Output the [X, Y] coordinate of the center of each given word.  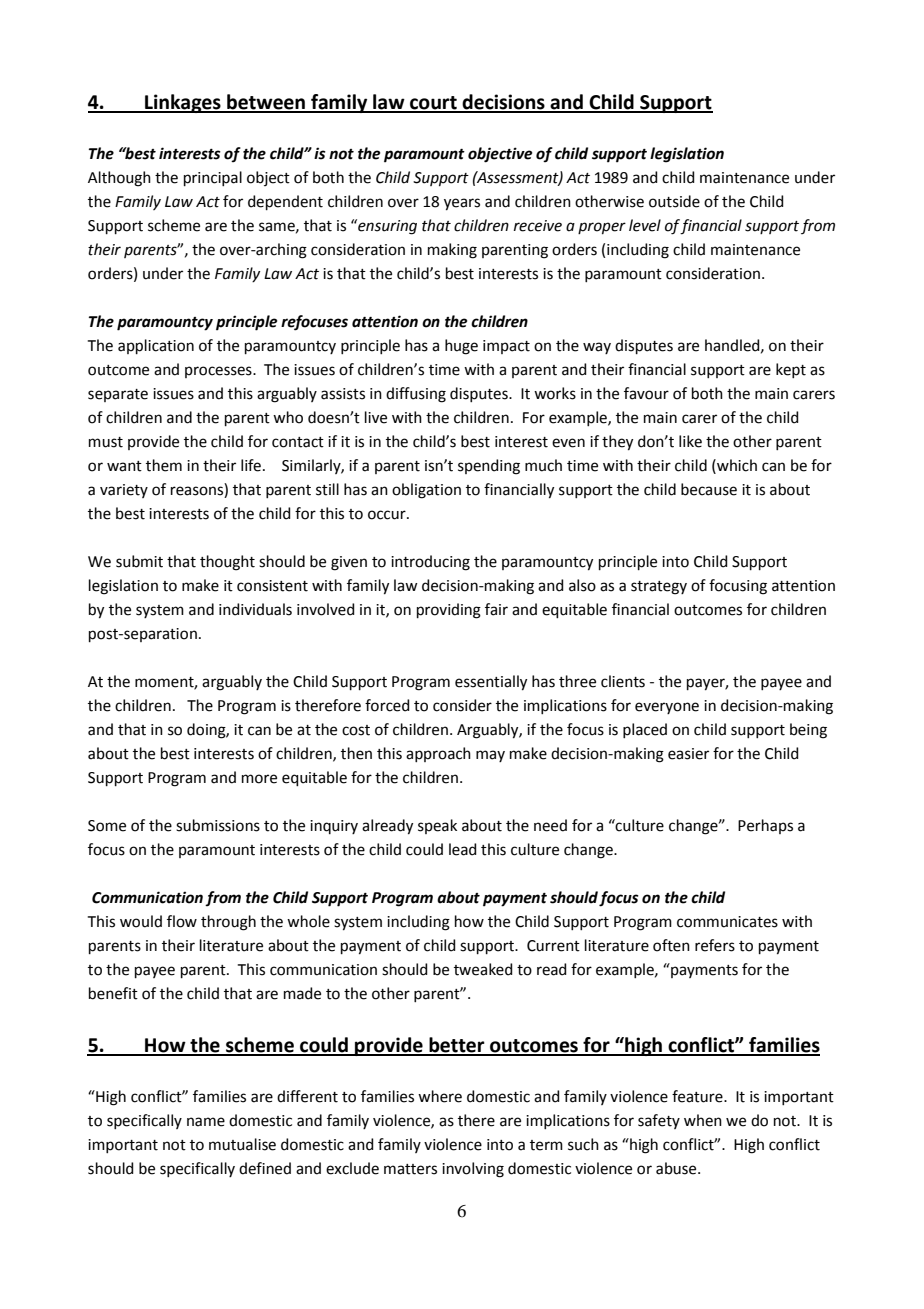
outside [674, 201]
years [462, 204]
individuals [255, 609]
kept [791, 370]
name [206, 1122]
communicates [727, 922]
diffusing [416, 395]
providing [449, 611]
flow [182, 921]
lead [463, 849]
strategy [659, 588]
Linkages [183, 103]
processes [219, 372]
